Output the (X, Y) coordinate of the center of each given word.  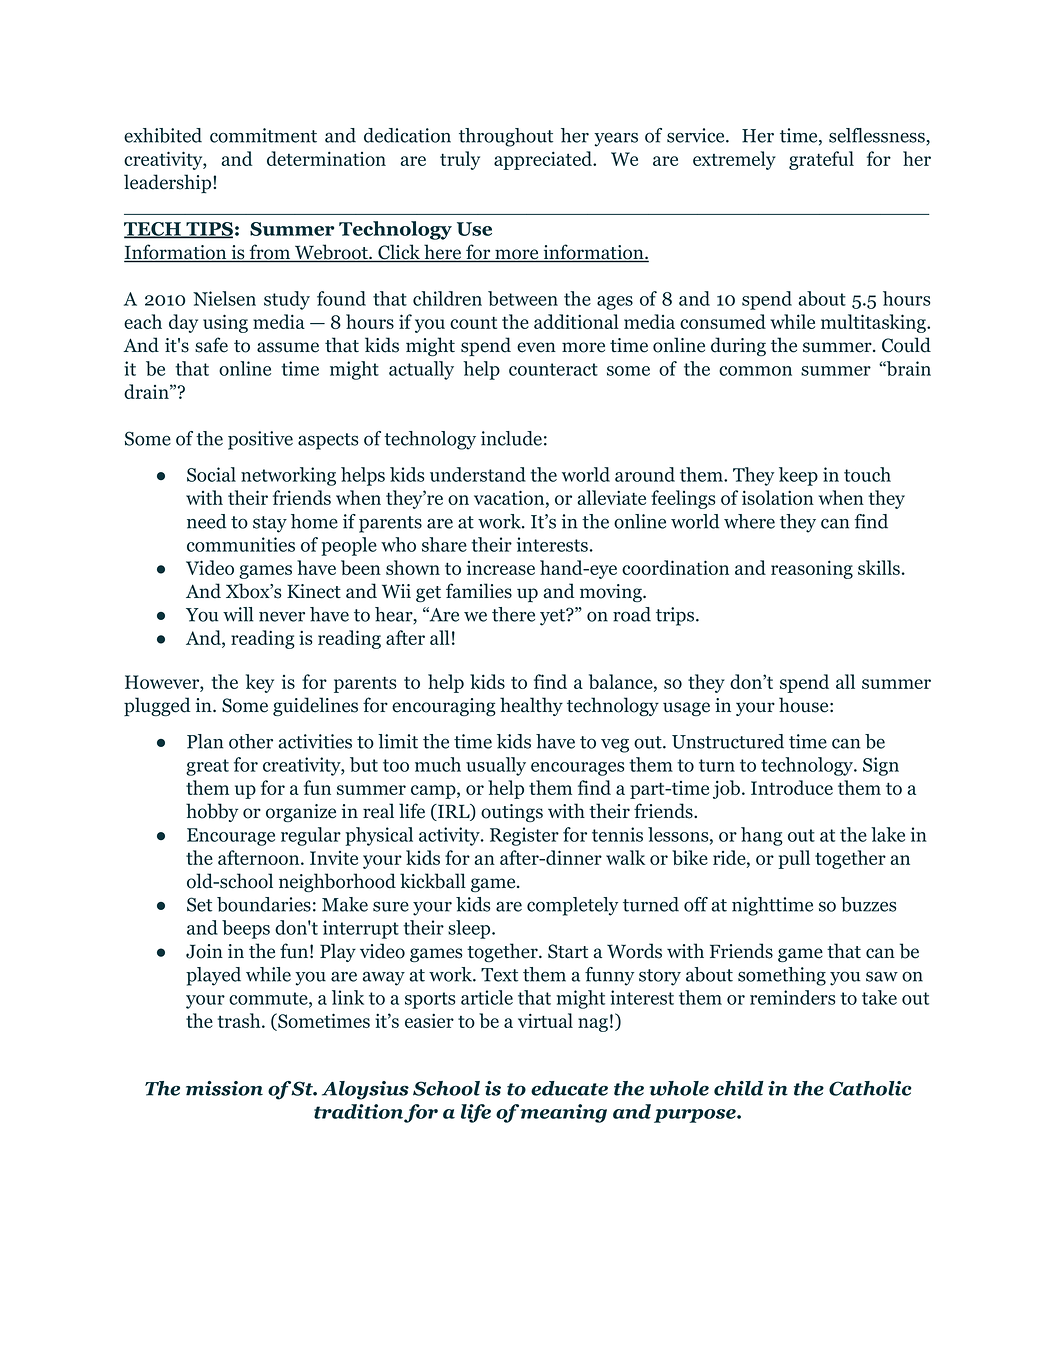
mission (224, 1088)
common (755, 371)
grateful (821, 160)
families (479, 591)
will (238, 614)
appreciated (544, 160)
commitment (263, 135)
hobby (212, 812)
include (511, 438)
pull (794, 859)
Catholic (870, 1088)
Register (524, 836)
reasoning (812, 569)
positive (260, 440)
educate (569, 1088)
